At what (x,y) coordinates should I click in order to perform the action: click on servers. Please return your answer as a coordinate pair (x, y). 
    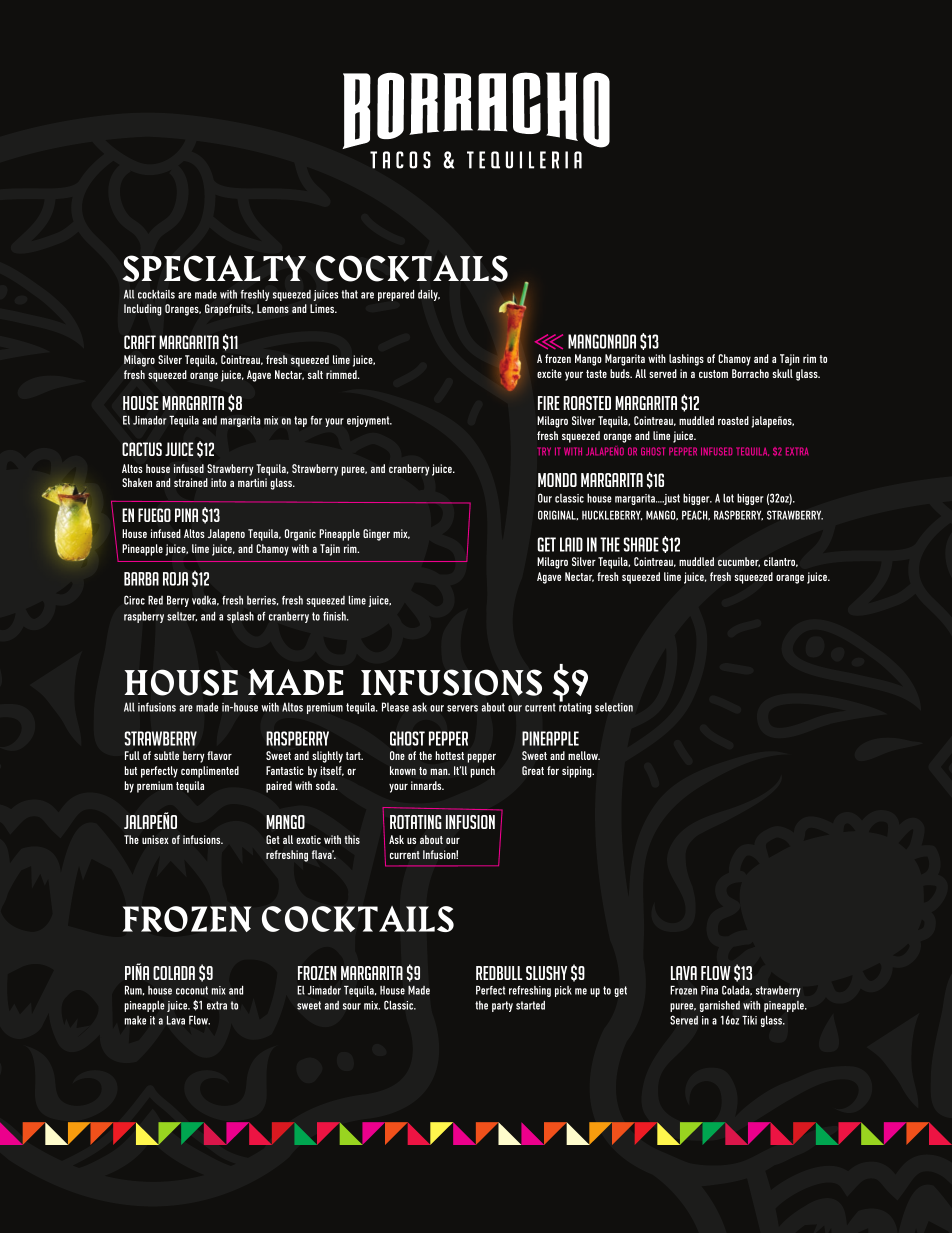
    Looking at the image, I should click on (462, 708).
